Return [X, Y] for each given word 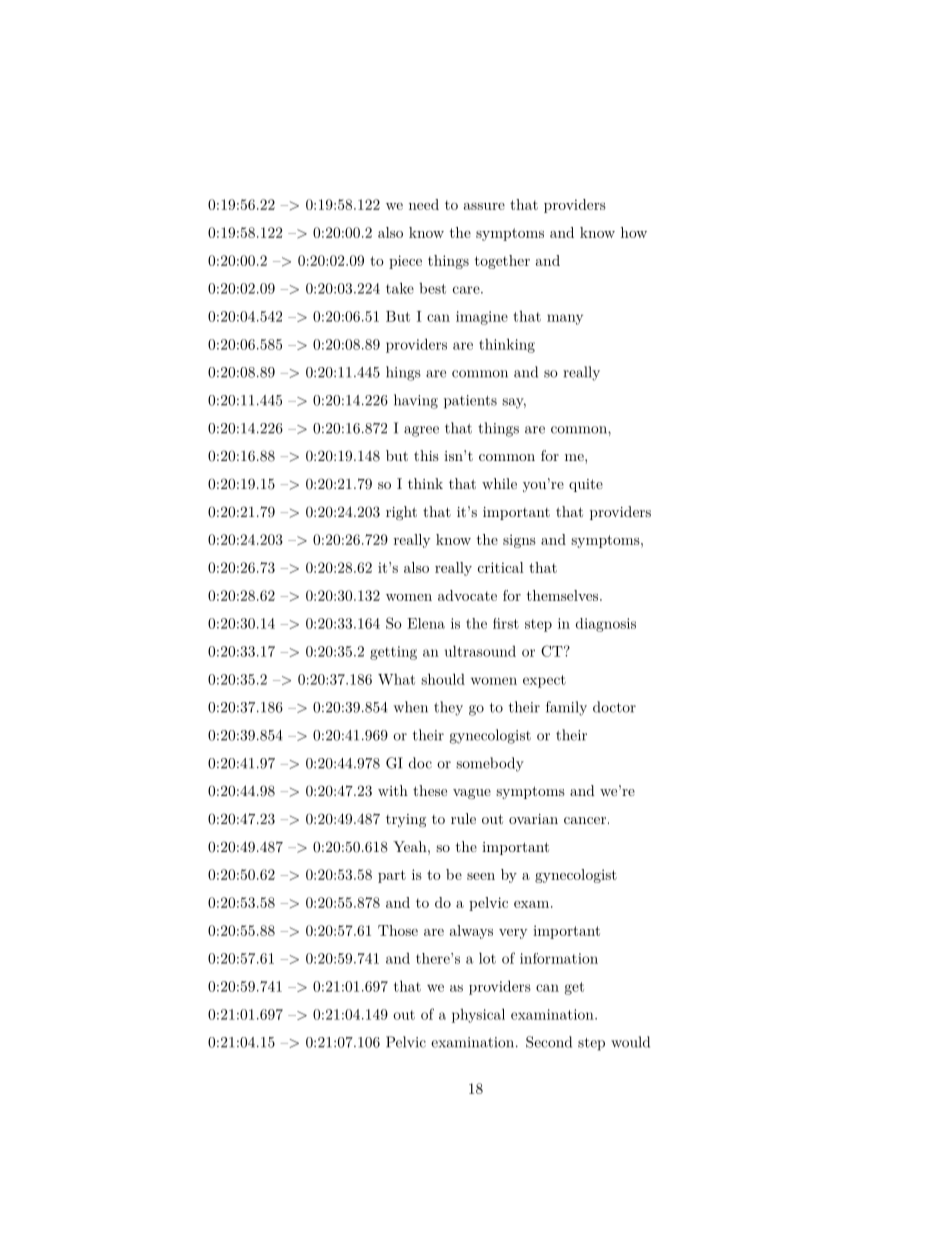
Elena [426, 623]
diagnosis [606, 625]
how [634, 232]
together [502, 262]
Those [398, 930]
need [424, 204]
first [506, 623]
